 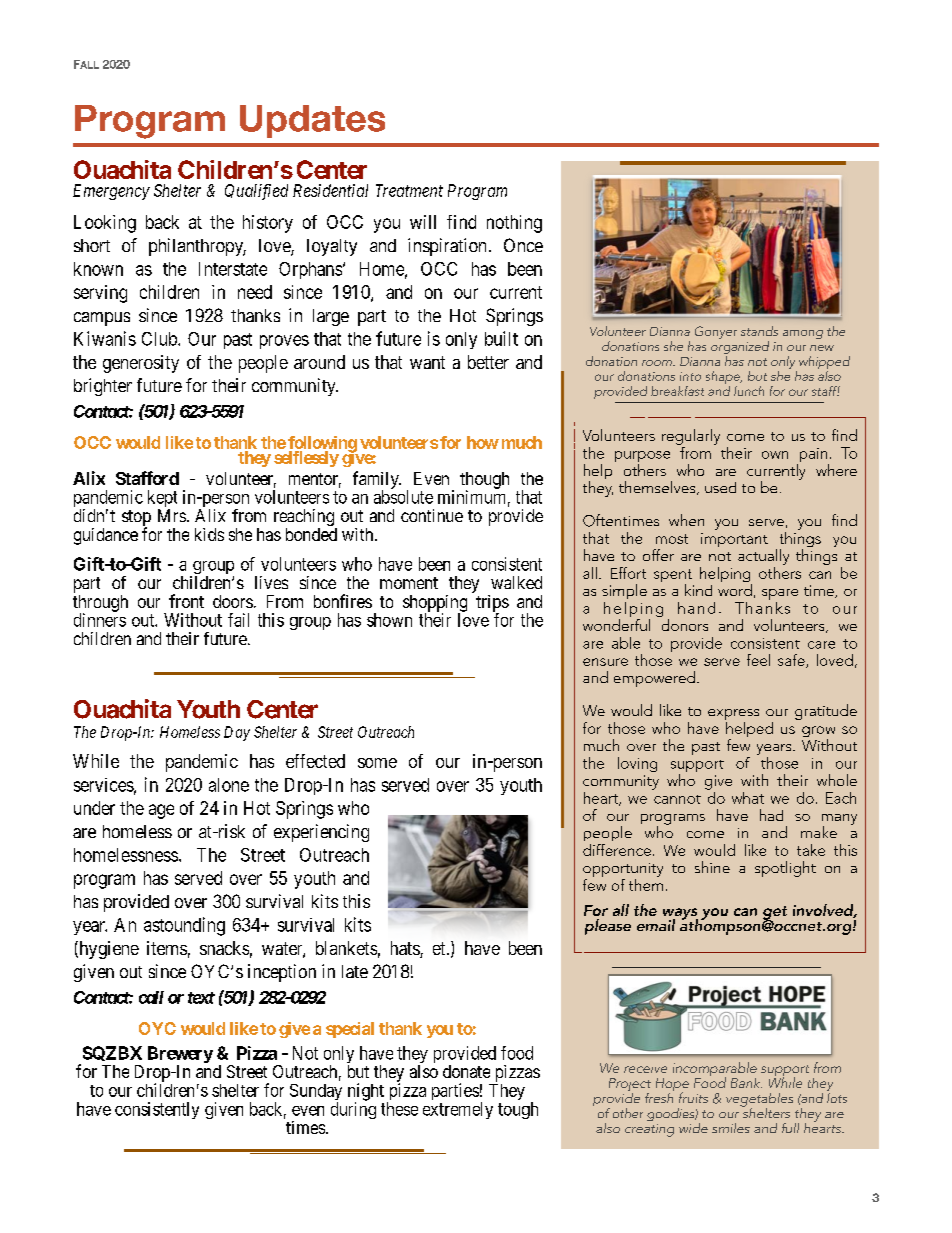 What do you see at coordinates (746, 1083) in the screenshot?
I see `Bank` at bounding box center [746, 1083].
